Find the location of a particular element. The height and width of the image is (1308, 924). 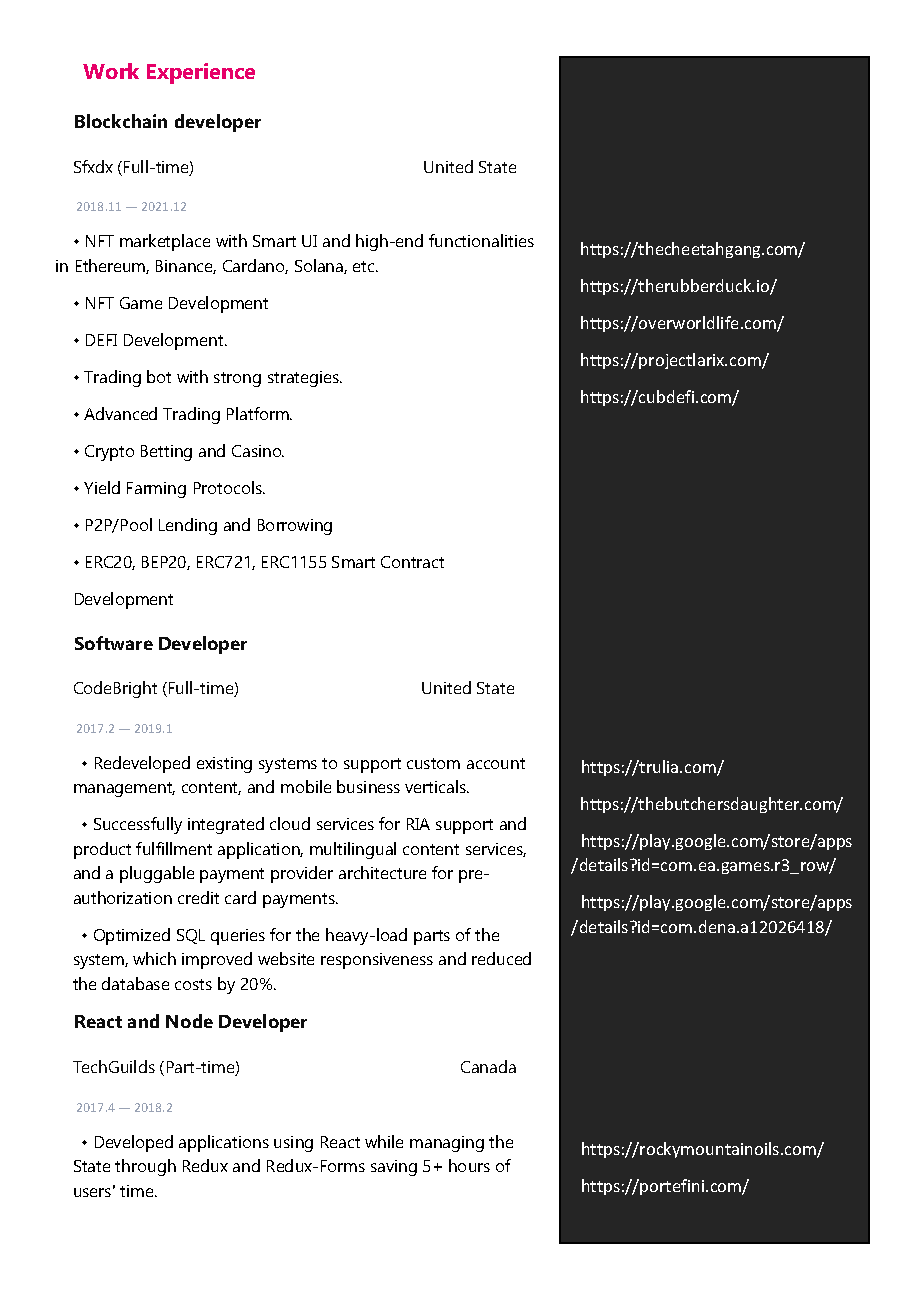

Blockchain is located at coordinates (121, 121).
